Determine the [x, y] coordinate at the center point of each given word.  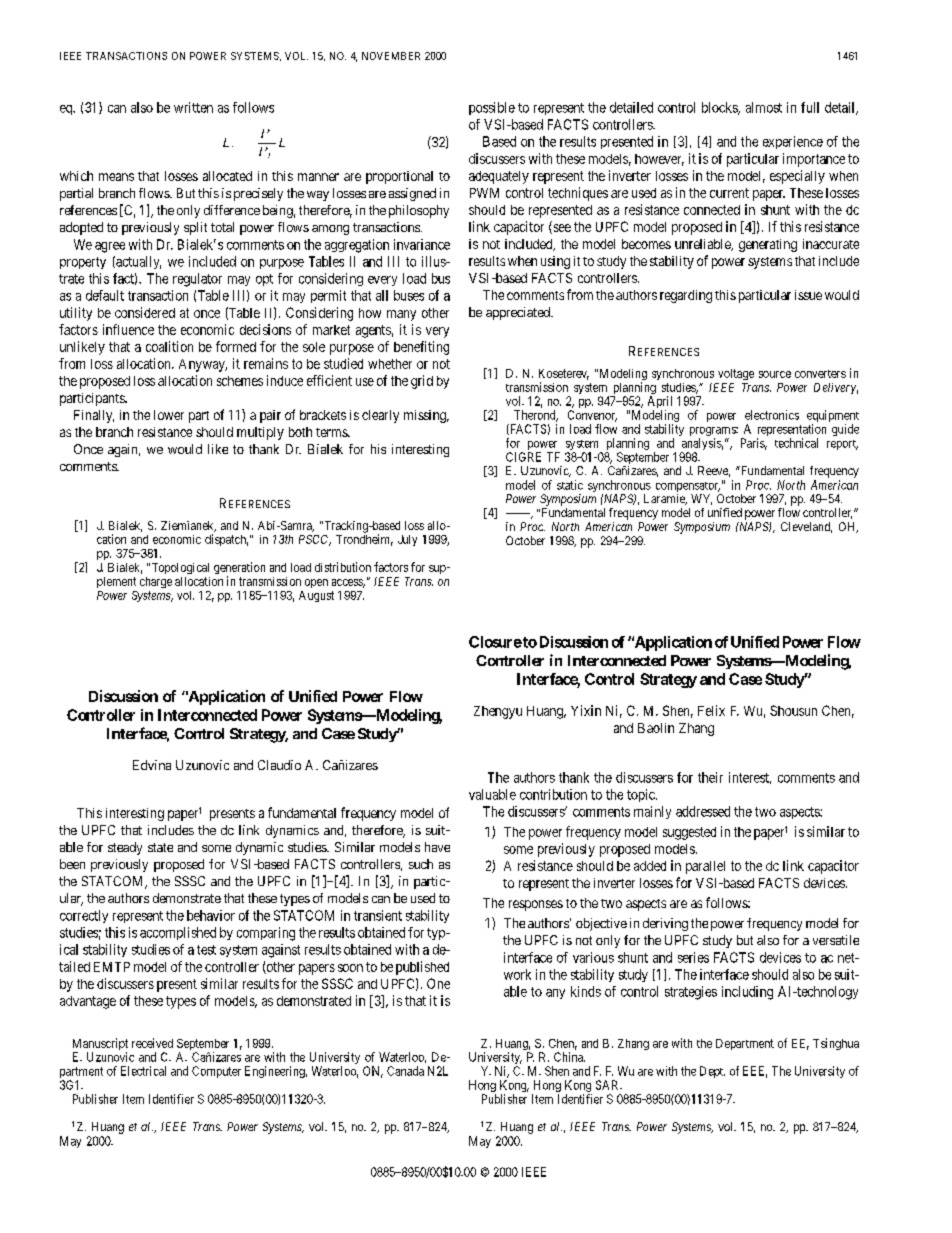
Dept [712, 1072]
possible [492, 108]
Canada [405, 1071]
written [193, 107]
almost [764, 107]
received [152, 1043]
